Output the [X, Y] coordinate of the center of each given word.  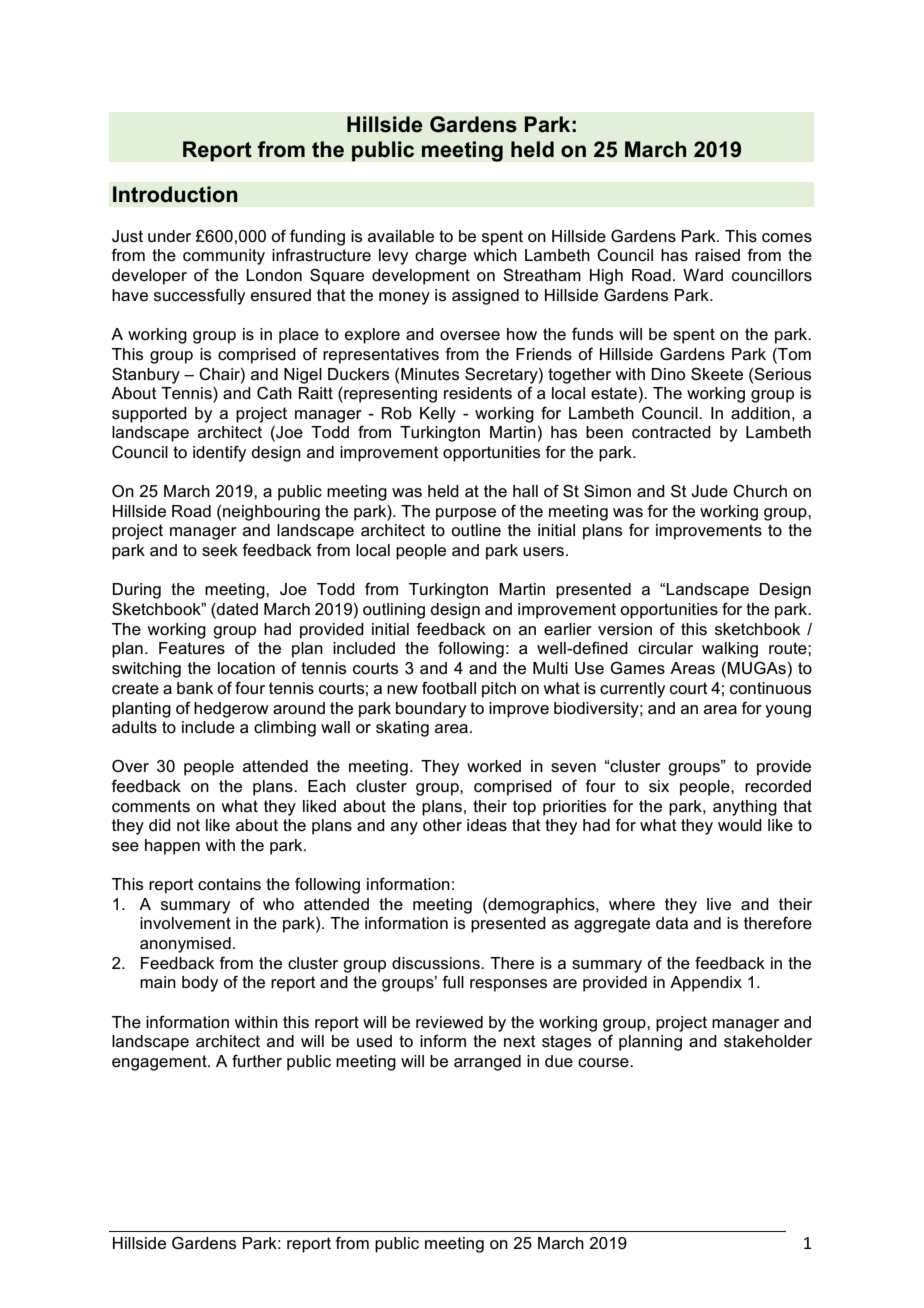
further [257, 1060]
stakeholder [768, 1041]
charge [441, 257]
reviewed [449, 1022]
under [169, 236]
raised [717, 255]
